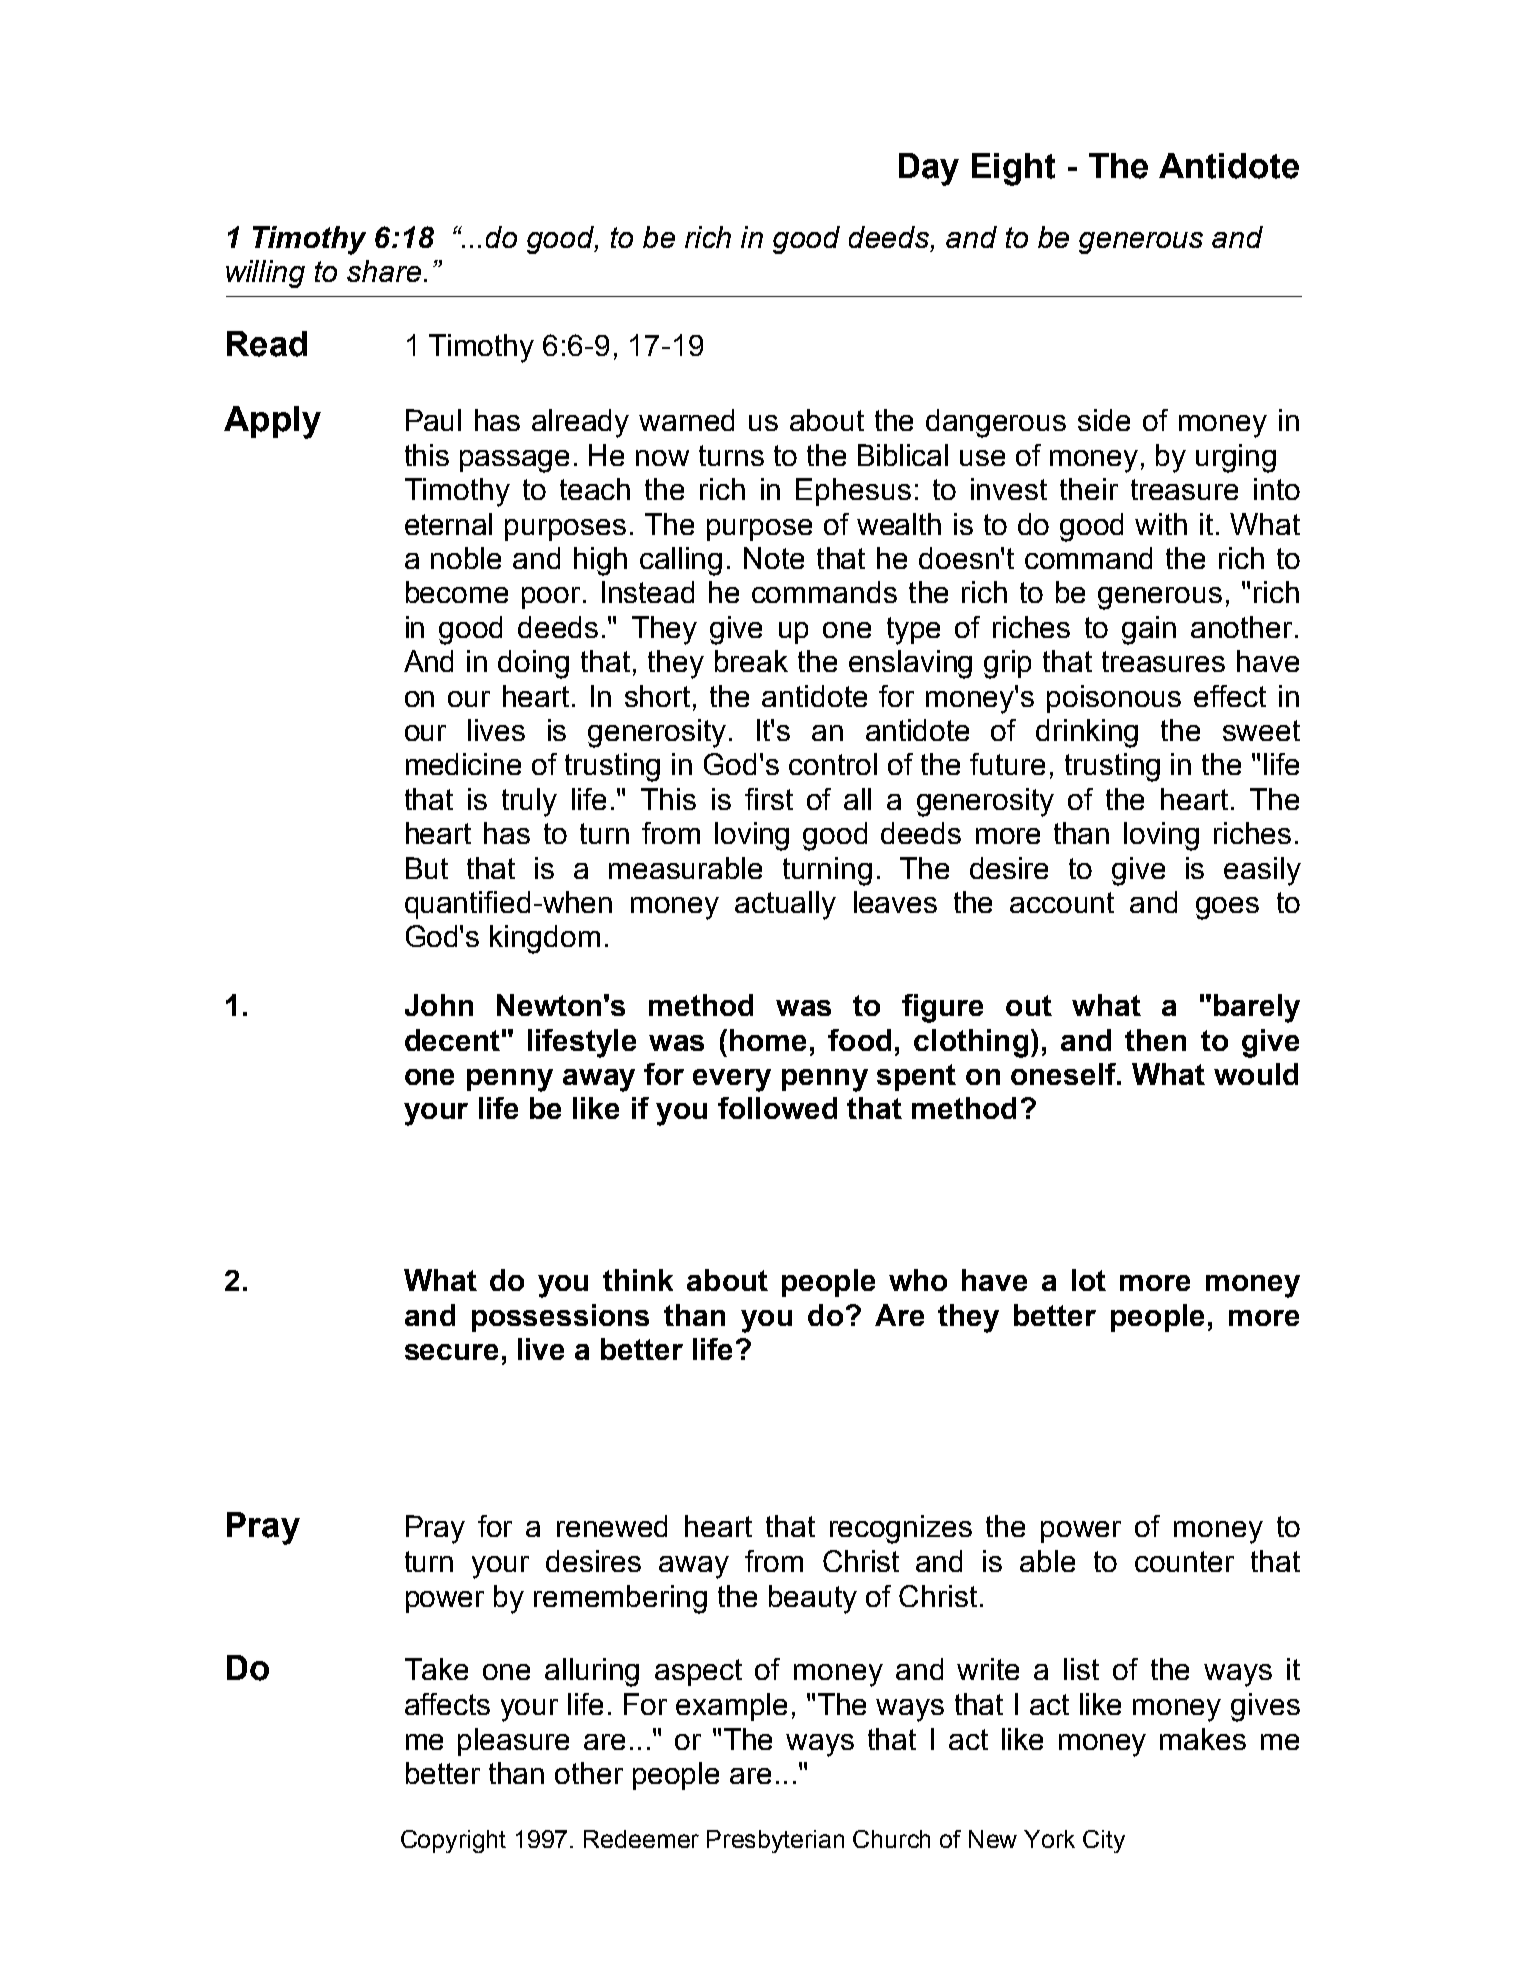  I want to click on think, so click(638, 1280).
